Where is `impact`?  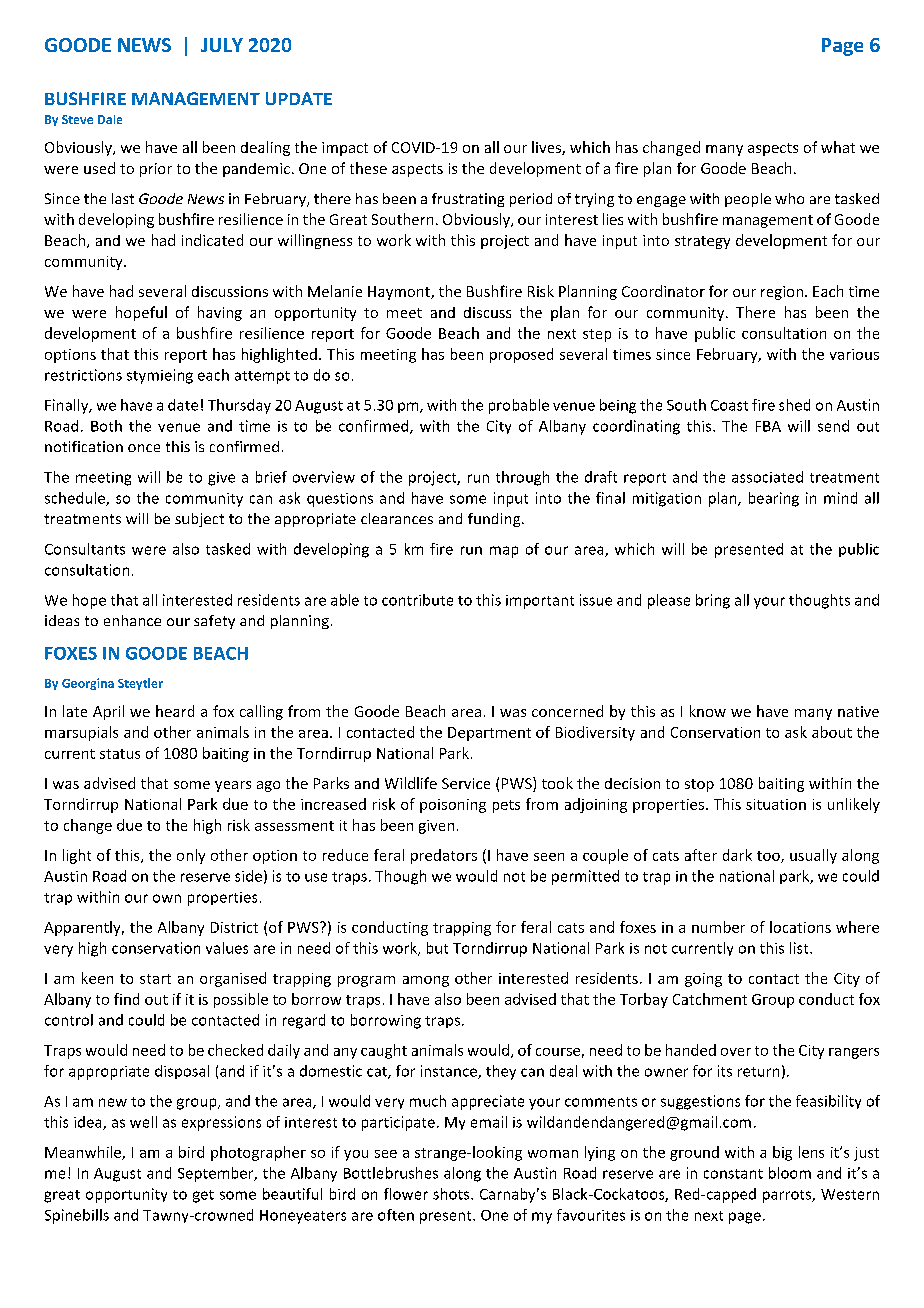
impact is located at coordinates (345, 149).
